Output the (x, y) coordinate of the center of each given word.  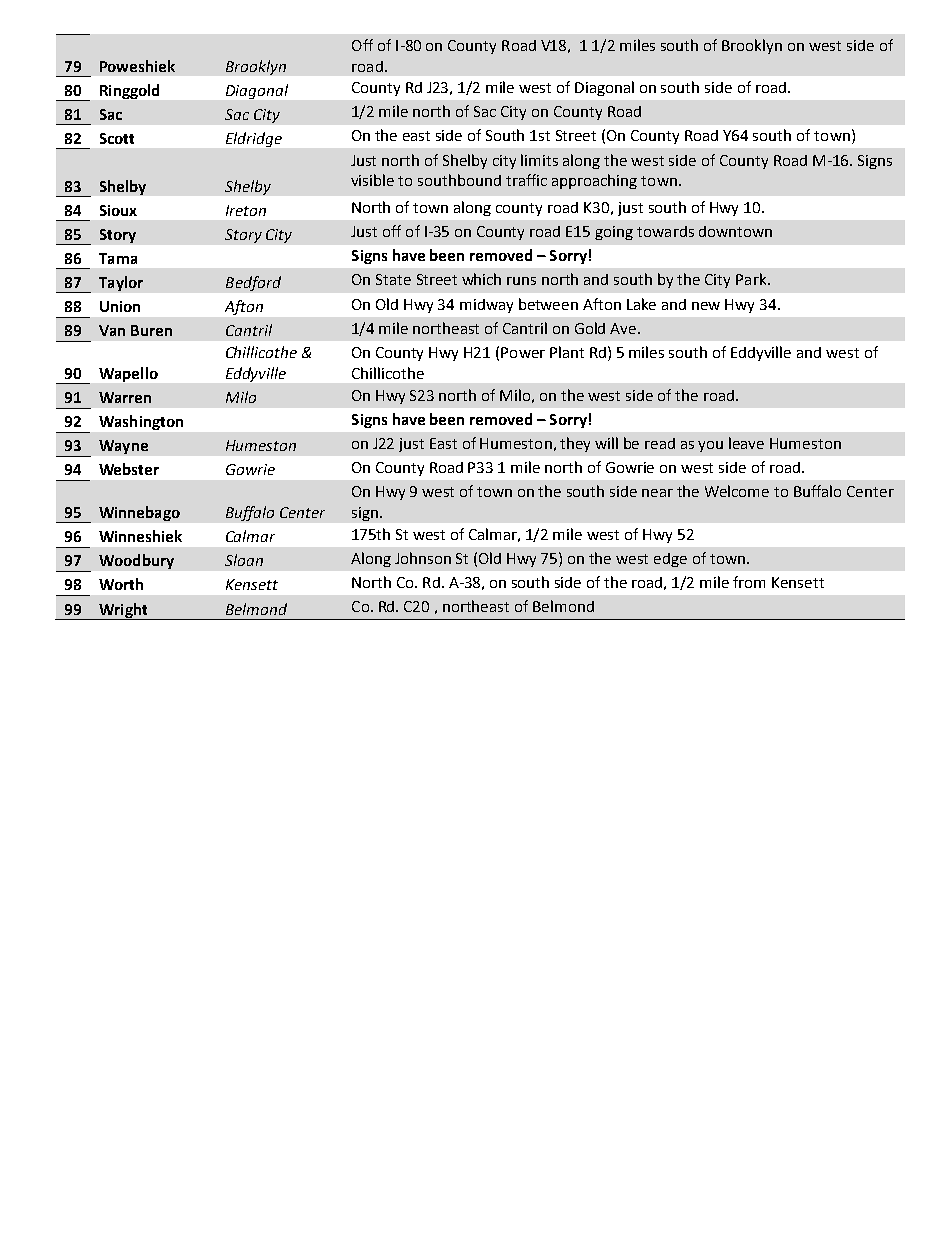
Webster (129, 469)
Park (752, 279)
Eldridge (254, 139)
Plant (567, 352)
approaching (594, 181)
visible (372, 180)
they (575, 444)
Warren (125, 397)
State (393, 279)
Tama (118, 258)
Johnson (423, 558)
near (657, 493)
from (749, 582)
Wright (123, 611)
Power (523, 352)
